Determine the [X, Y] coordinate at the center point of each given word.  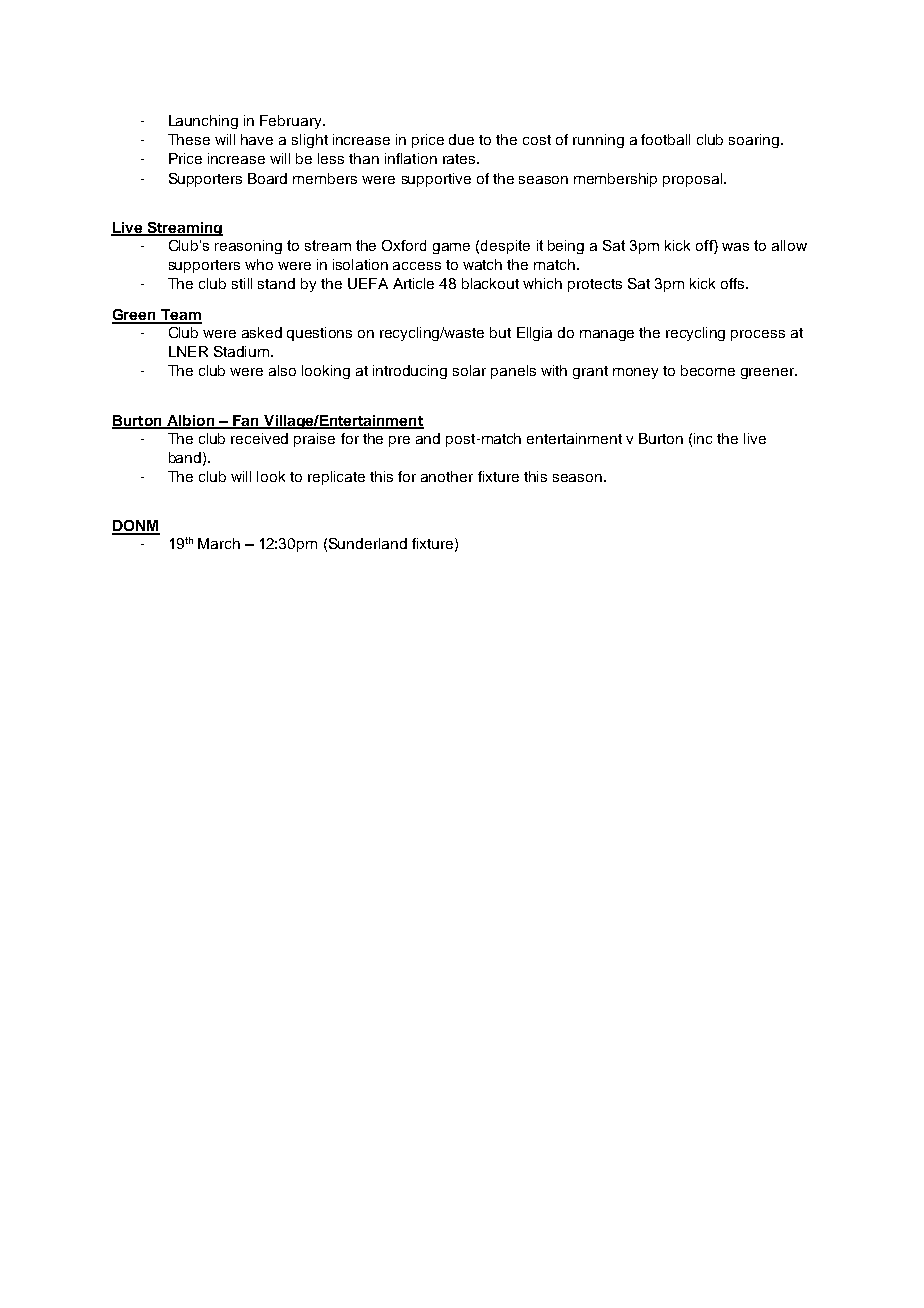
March [219, 543]
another [447, 476]
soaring [755, 141]
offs [734, 283]
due [461, 139]
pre [399, 441]
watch [482, 264]
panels [513, 372]
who [259, 264]
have [257, 139]
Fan [246, 421]
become [708, 370]
